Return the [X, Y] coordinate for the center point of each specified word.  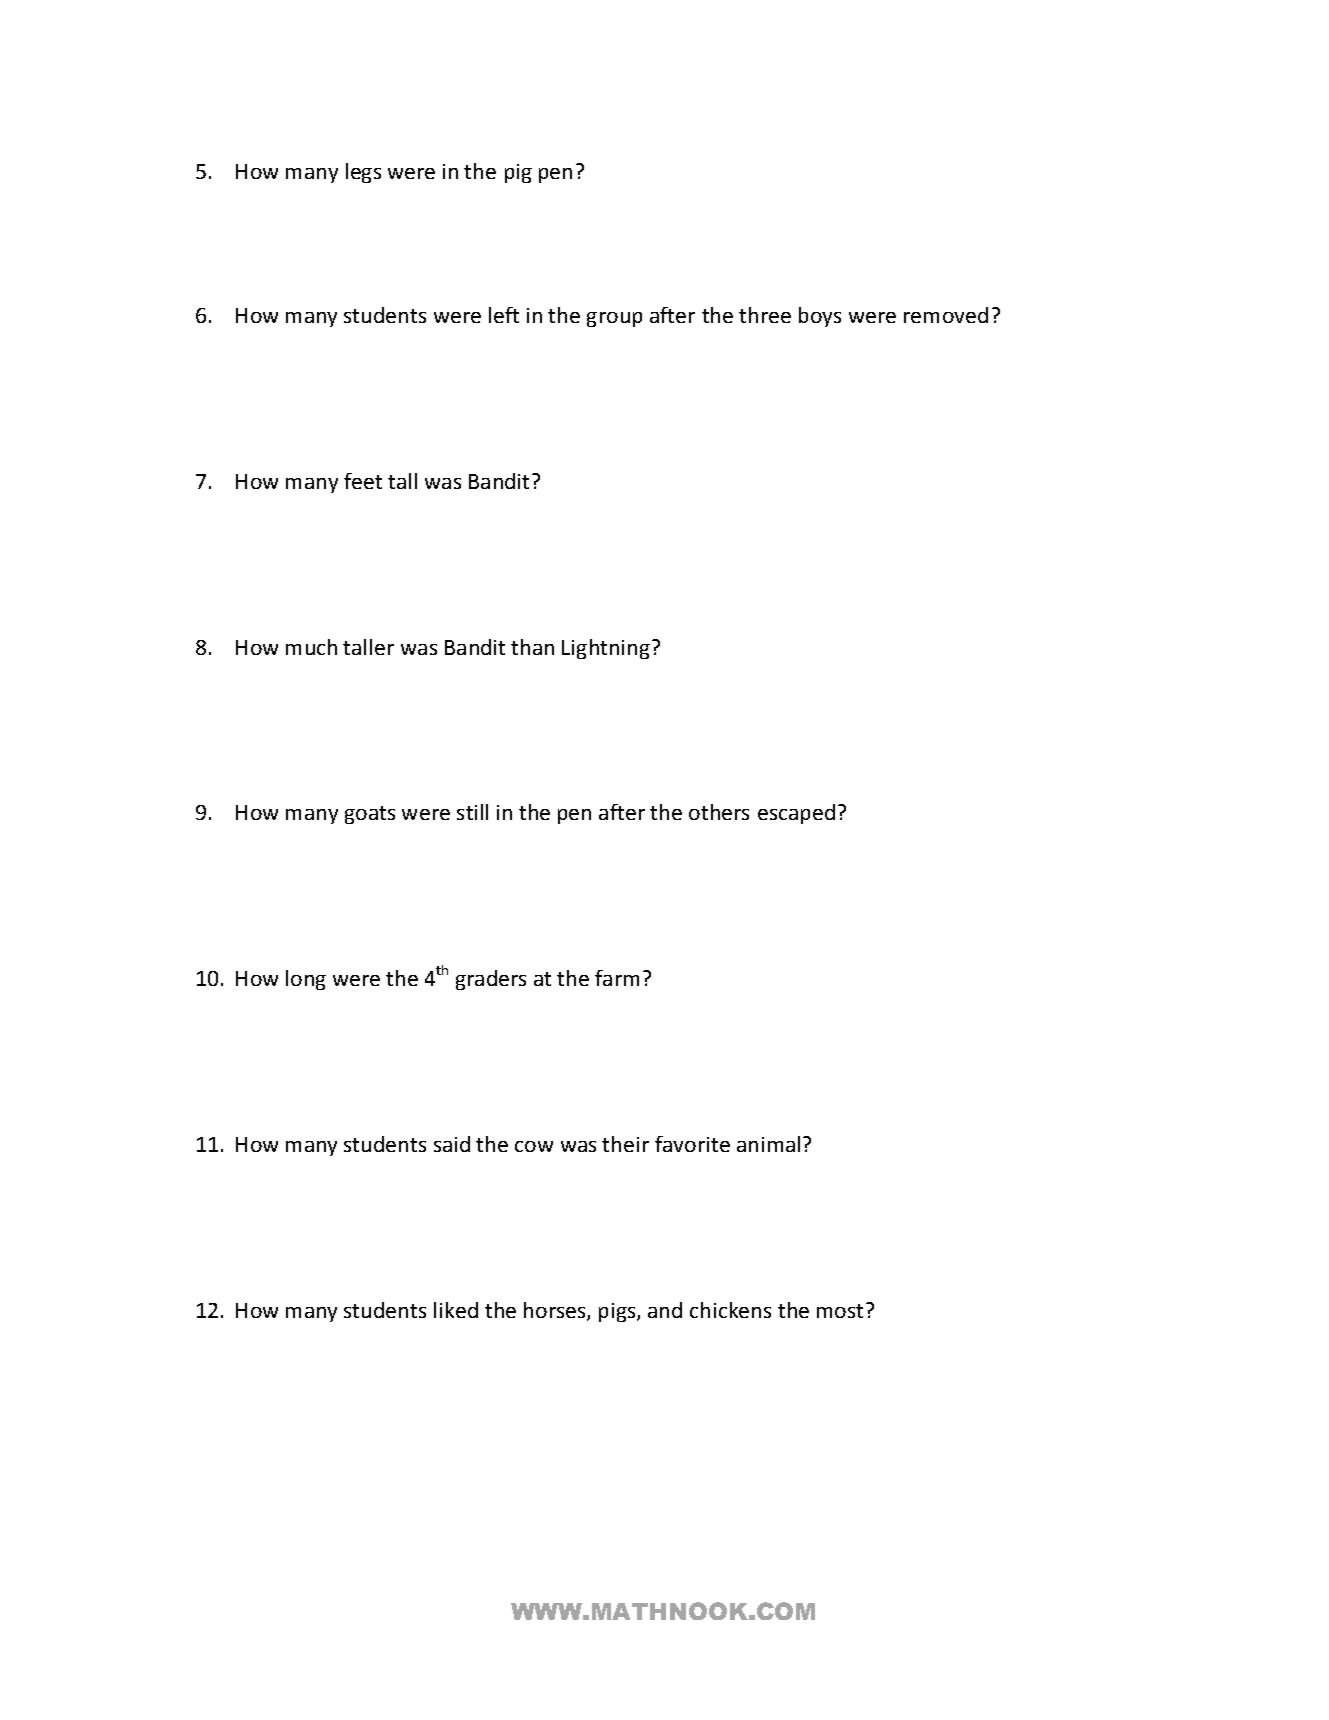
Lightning [606, 649]
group [614, 319]
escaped [796, 814]
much [311, 647]
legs [363, 173]
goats [370, 815]
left [504, 315]
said [452, 1144]
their [625, 1144]
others [719, 812]
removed [946, 315]
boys [820, 317]
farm [617, 978]
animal [768, 1144]
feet [363, 481]
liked [456, 1310]
